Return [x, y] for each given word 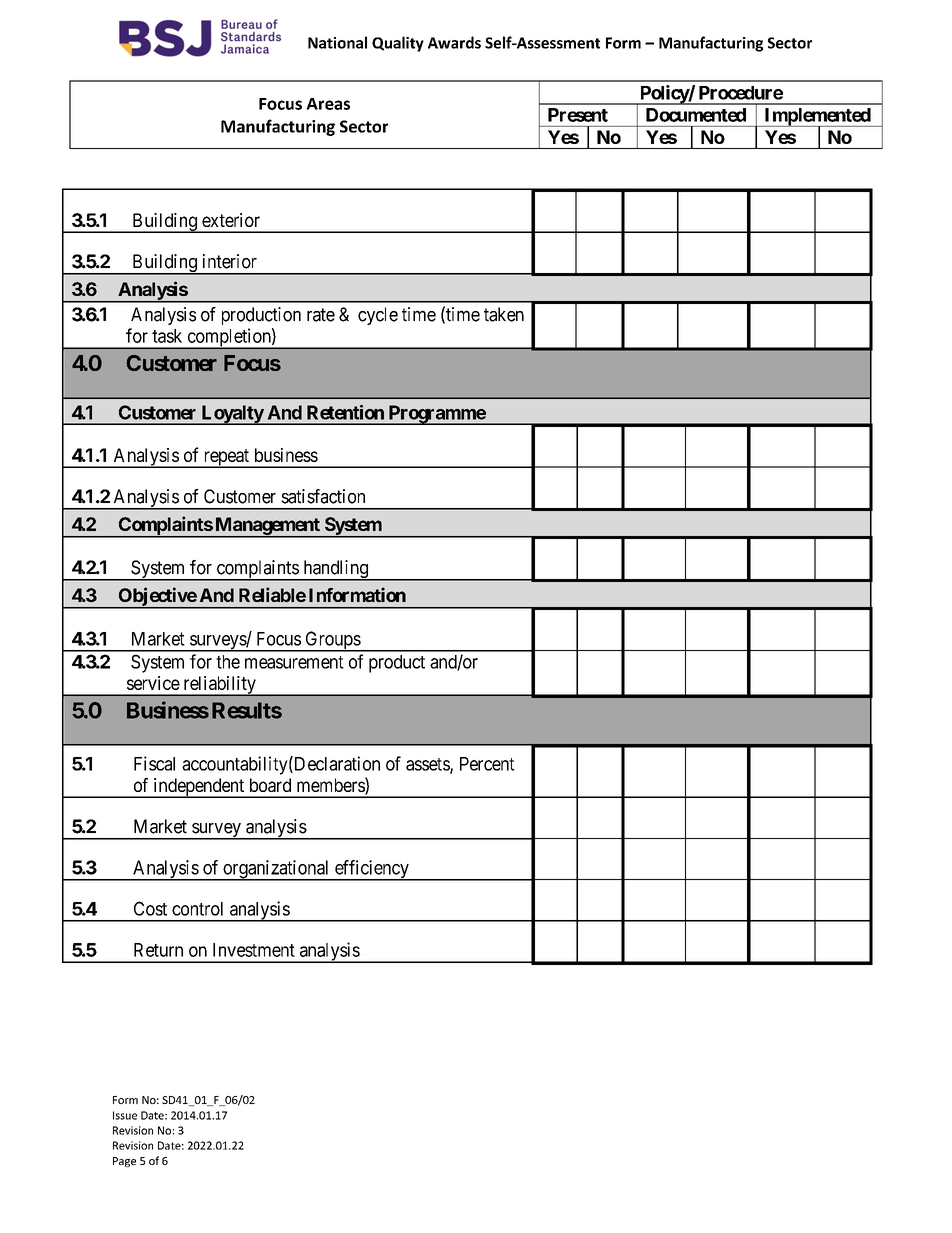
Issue [125, 1115]
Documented [696, 115]
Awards [454, 42]
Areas [328, 104]
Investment [254, 950]
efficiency [372, 870]
